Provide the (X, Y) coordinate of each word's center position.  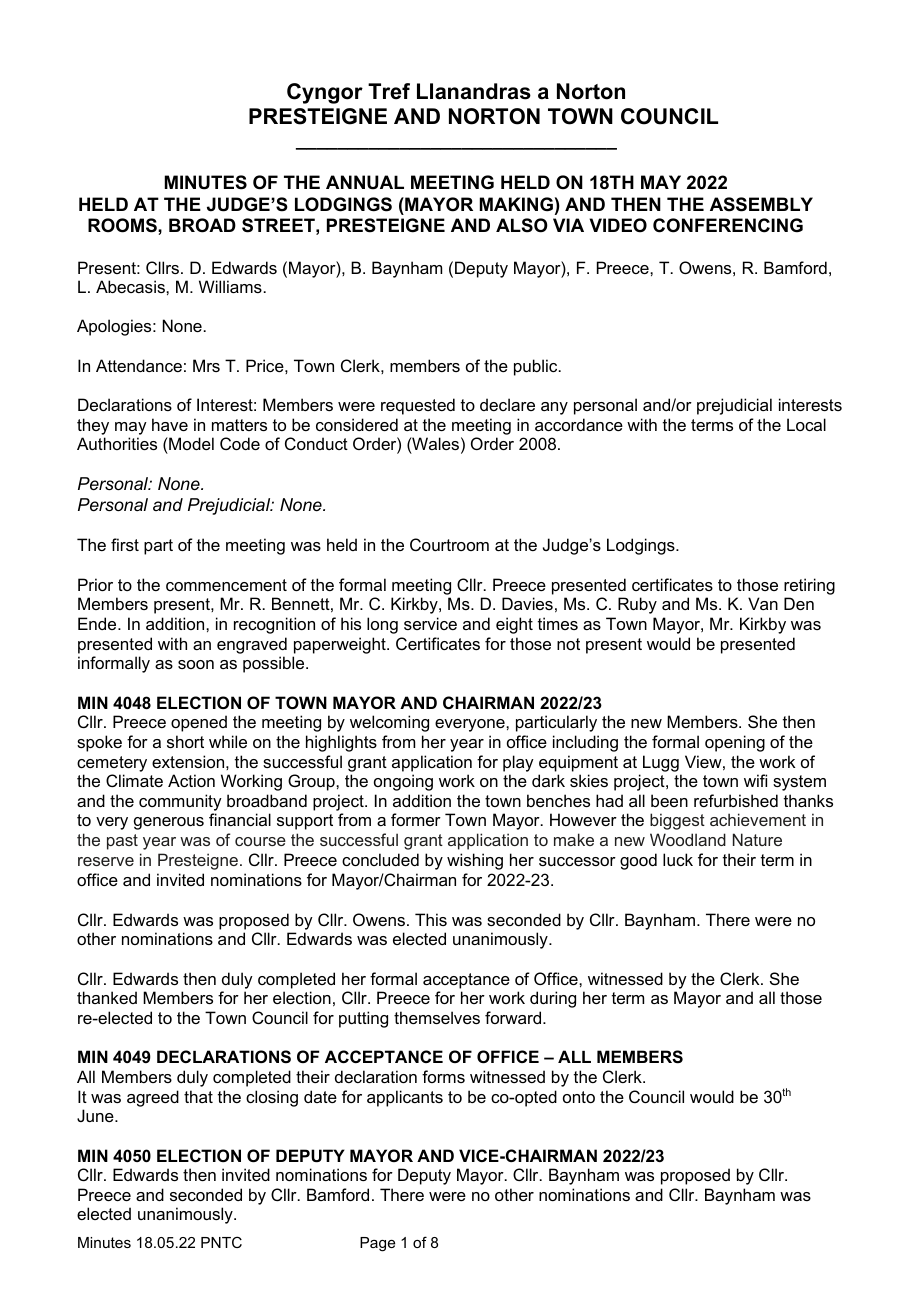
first (125, 544)
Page (377, 1244)
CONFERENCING (728, 225)
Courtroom (449, 544)
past (122, 842)
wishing (475, 861)
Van (763, 603)
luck (678, 859)
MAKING (516, 204)
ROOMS (123, 225)
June (96, 1115)
